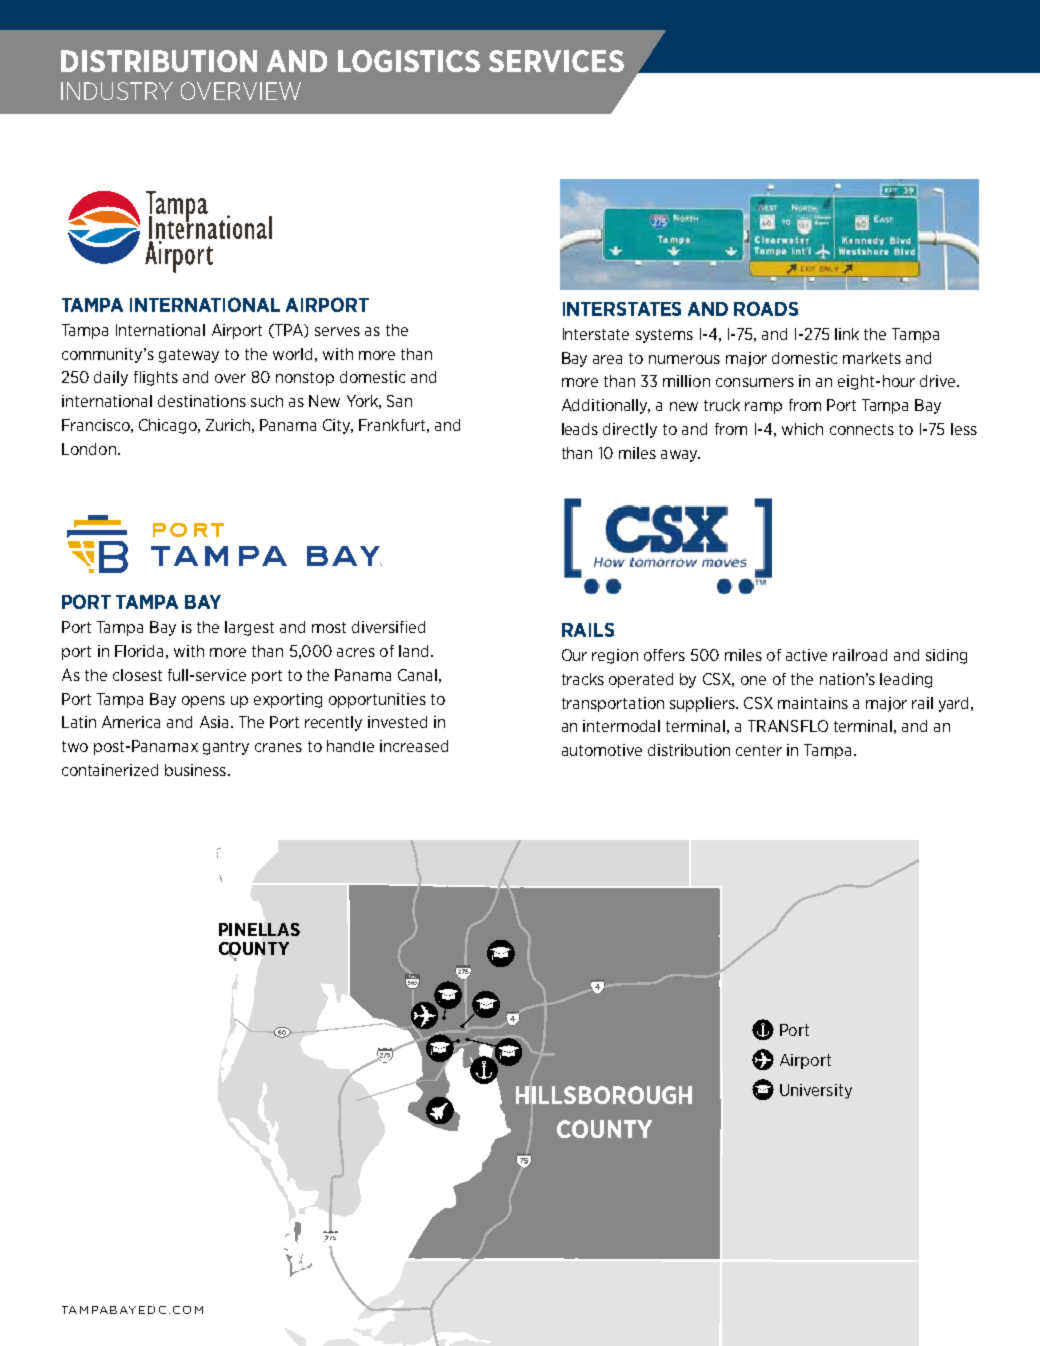 Image resolution: width=1040 pixels, height=1346 pixels. What do you see at coordinates (409, 61) in the screenshot?
I see `LOGISTICS` at bounding box center [409, 61].
